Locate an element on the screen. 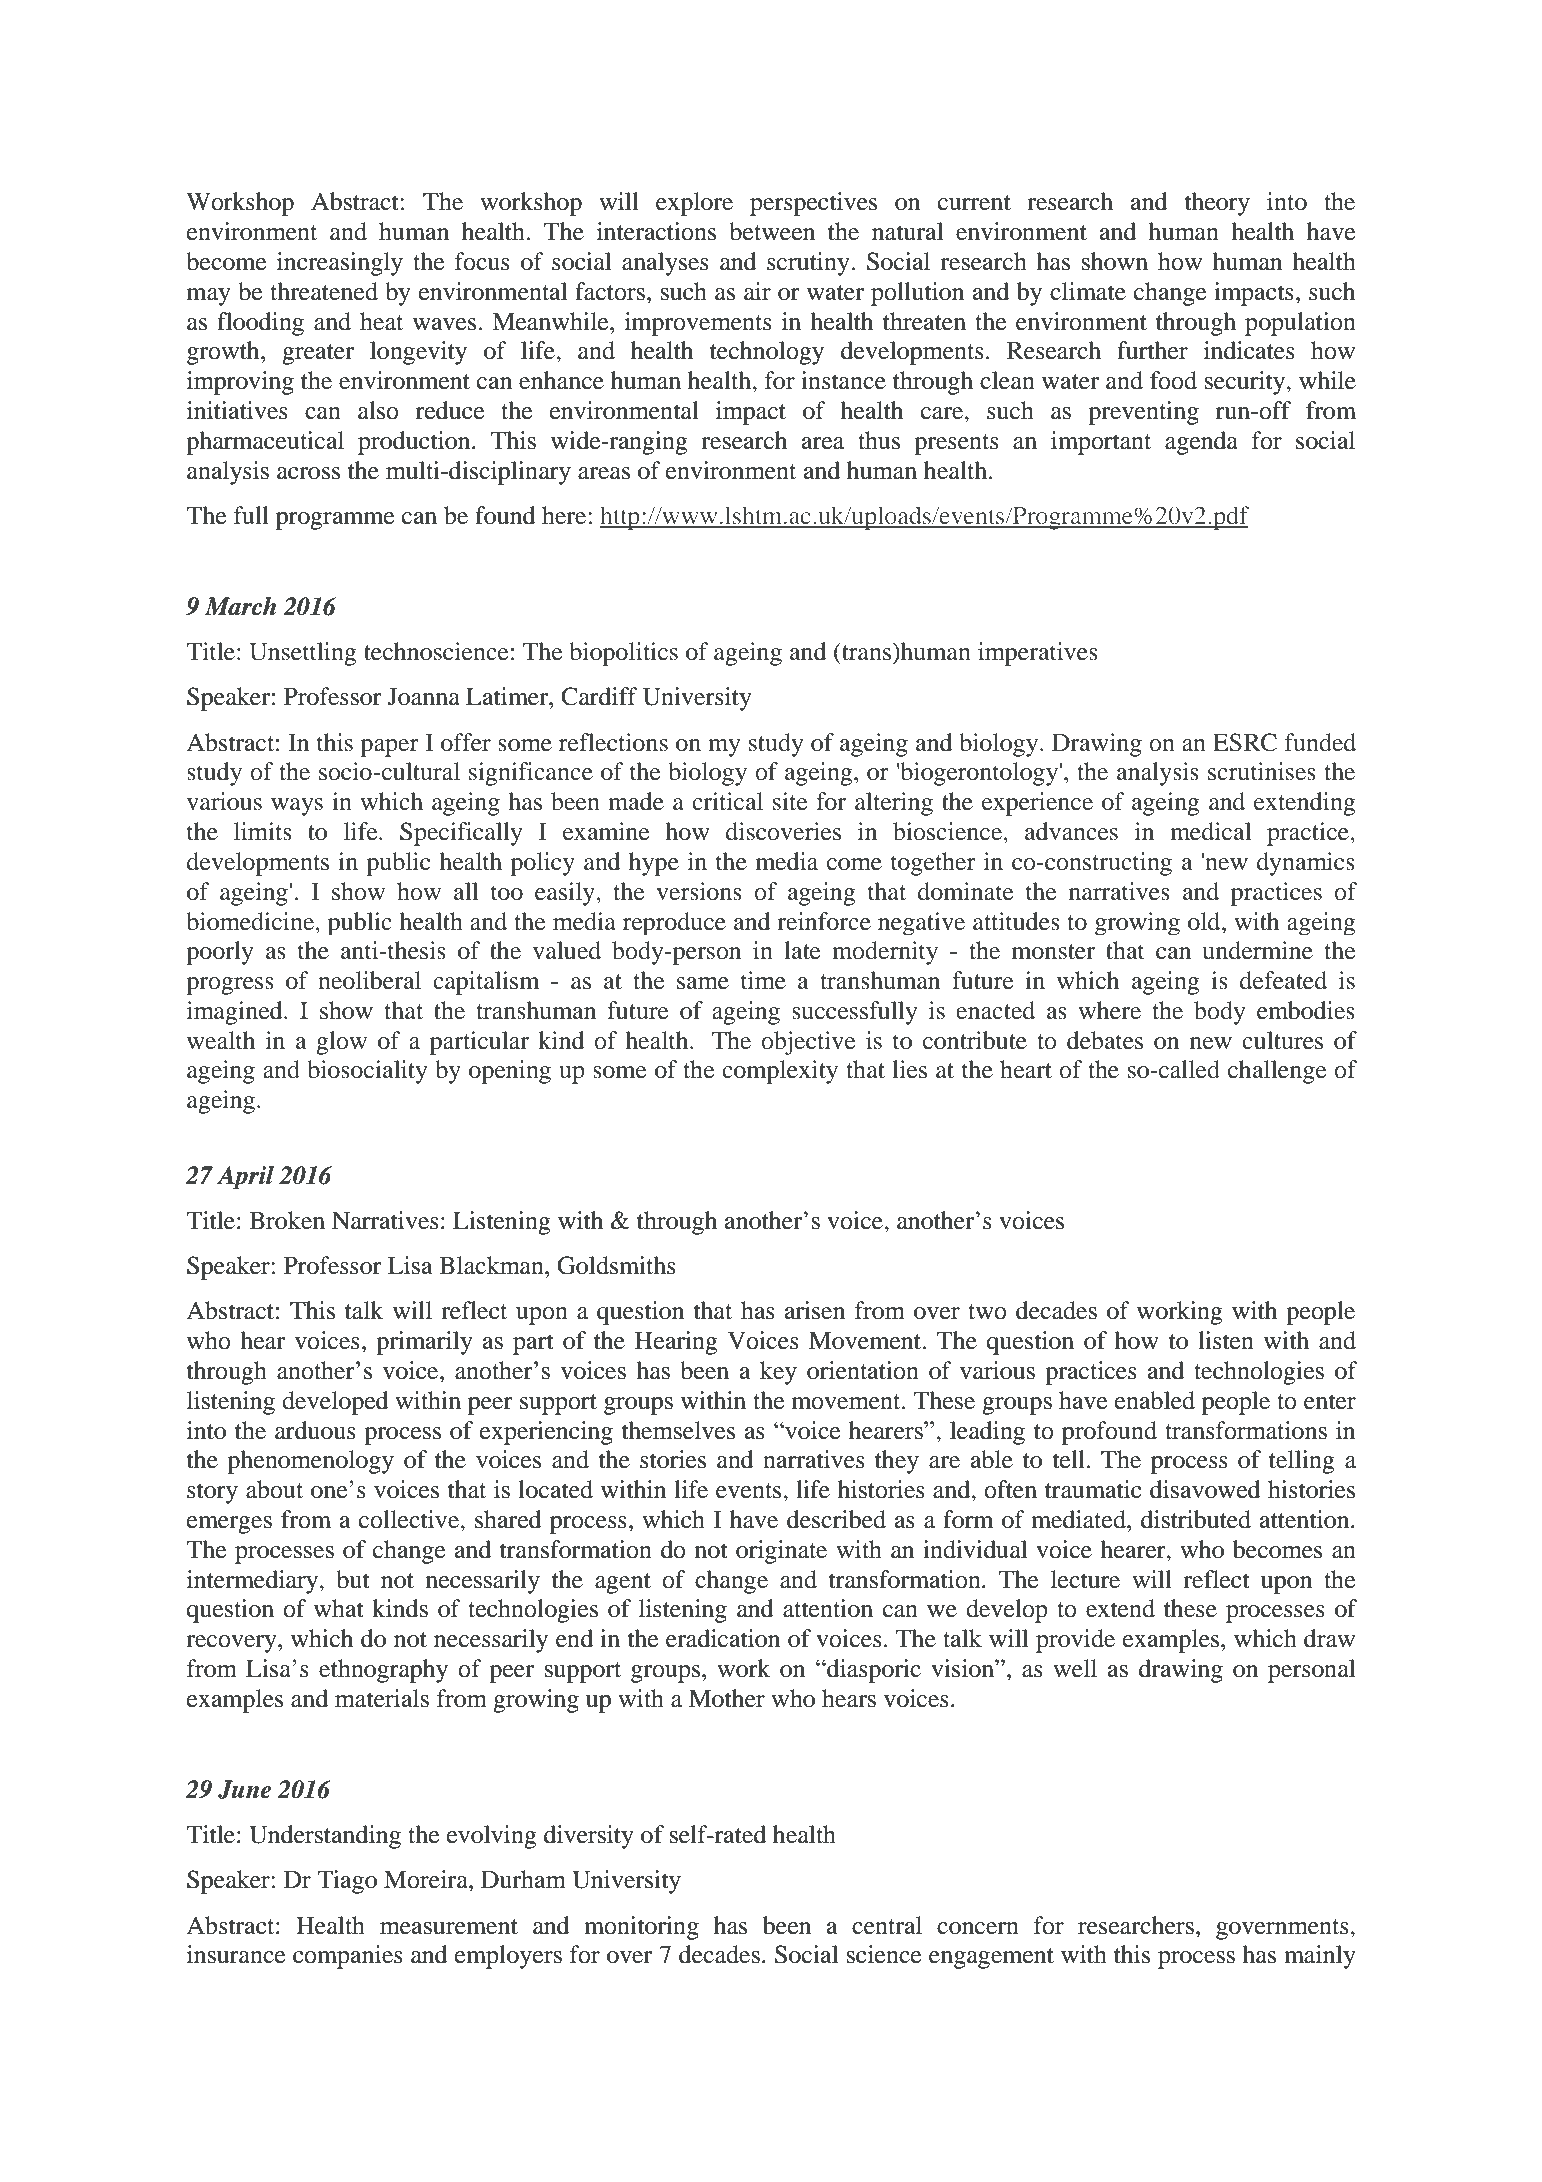 The image size is (1542, 2182). between is located at coordinates (772, 231).
